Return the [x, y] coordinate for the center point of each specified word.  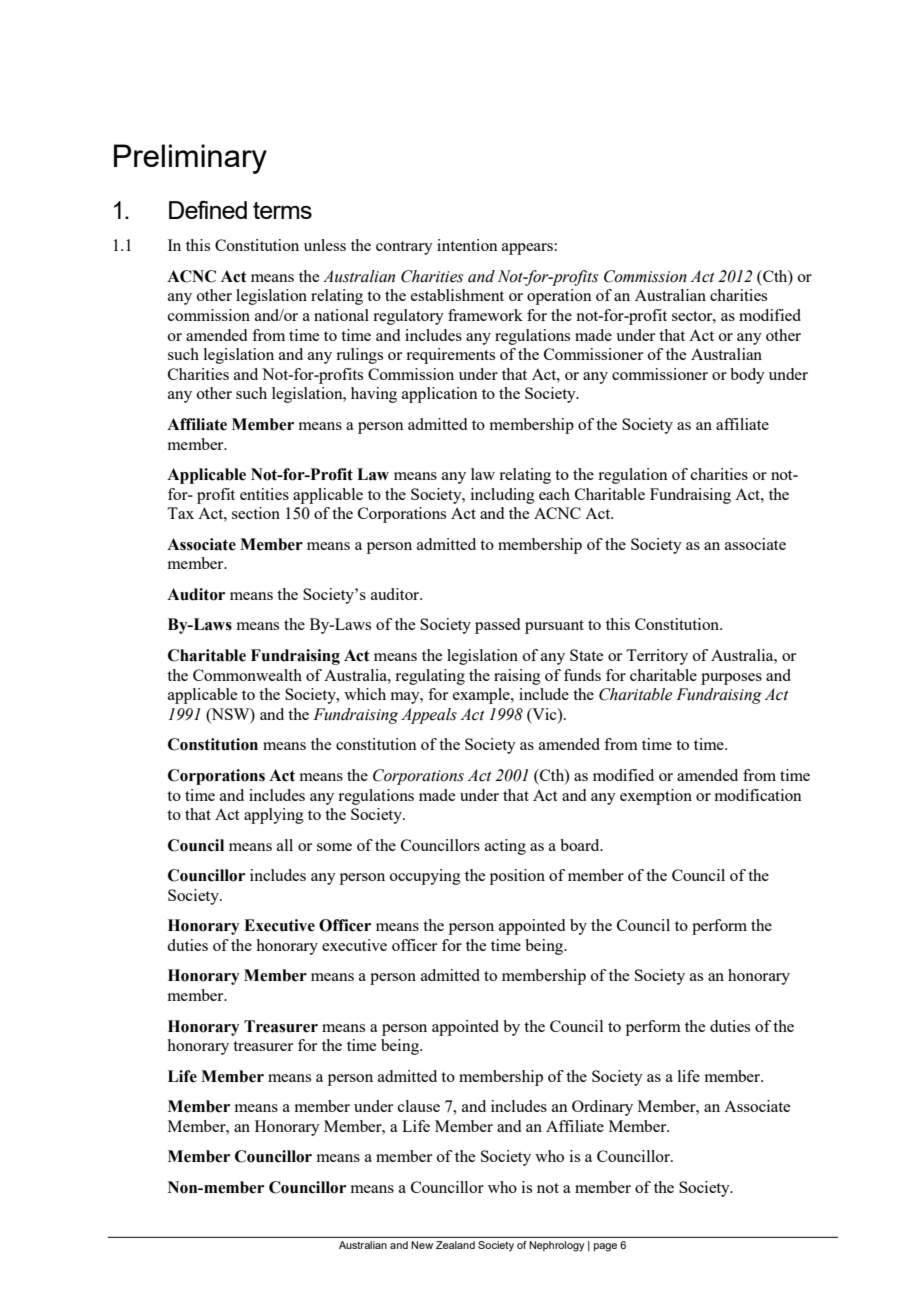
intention [467, 245]
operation [559, 297]
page [605, 1247]
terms [282, 210]
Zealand [455, 1245]
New [422, 1245]
